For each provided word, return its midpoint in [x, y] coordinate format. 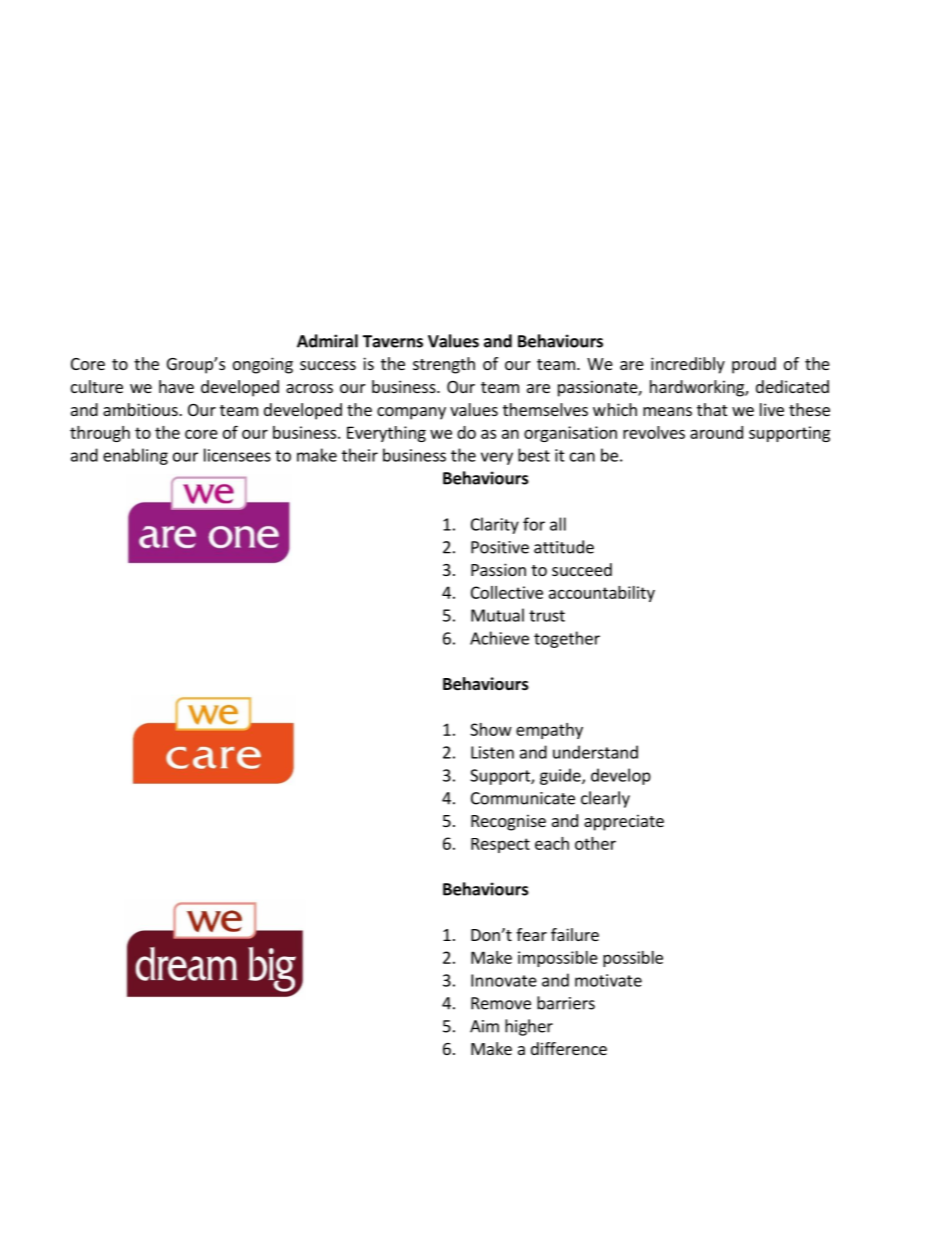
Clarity [495, 525]
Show [491, 729]
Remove [501, 1003]
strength [444, 365]
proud [754, 365]
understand [595, 752]
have [176, 386]
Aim [484, 1026]
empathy [549, 731]
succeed [582, 569]
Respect [500, 845]
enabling [135, 456]
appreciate [624, 822]
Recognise [508, 822]
